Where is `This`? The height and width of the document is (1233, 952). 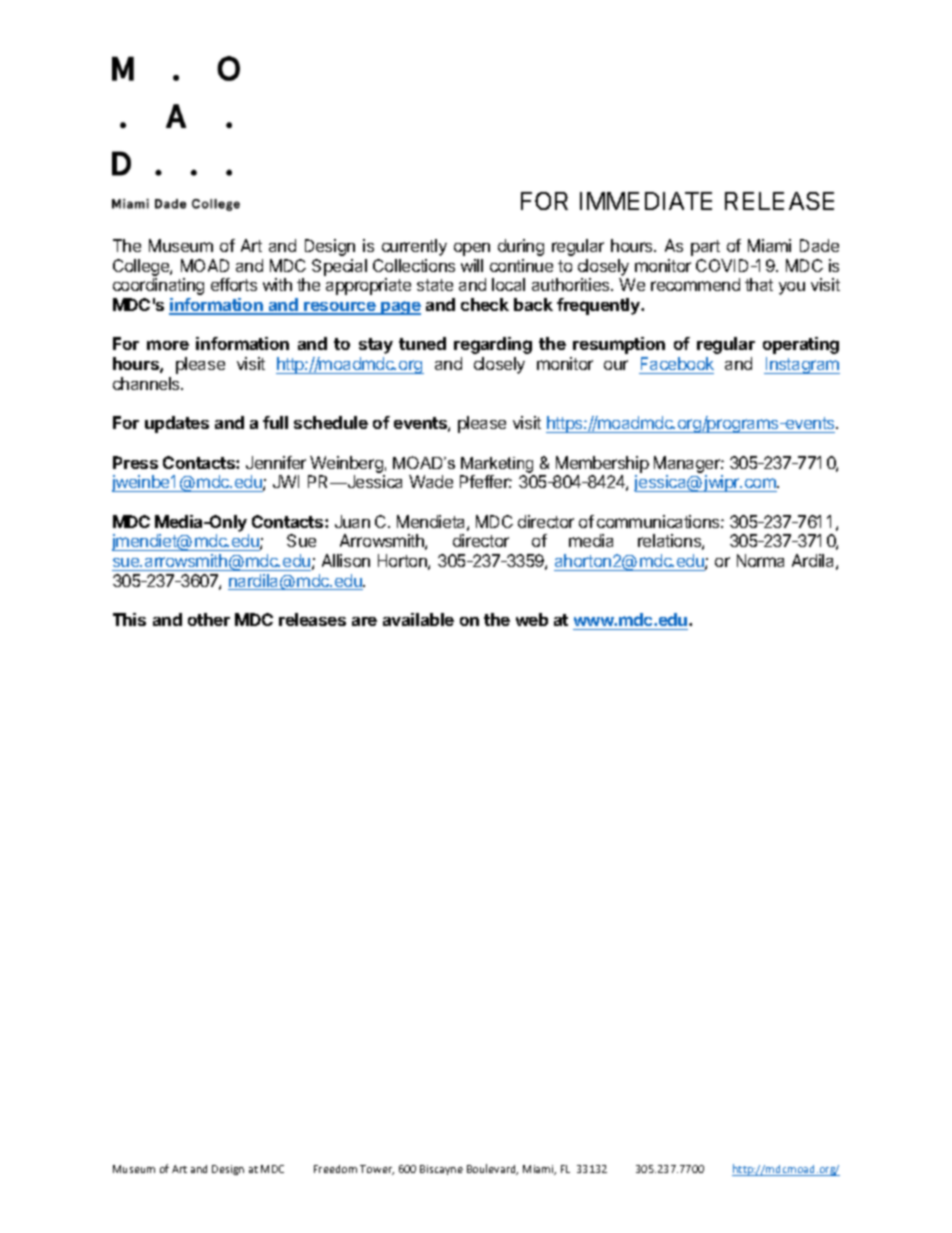 This is located at coordinates (129, 619).
